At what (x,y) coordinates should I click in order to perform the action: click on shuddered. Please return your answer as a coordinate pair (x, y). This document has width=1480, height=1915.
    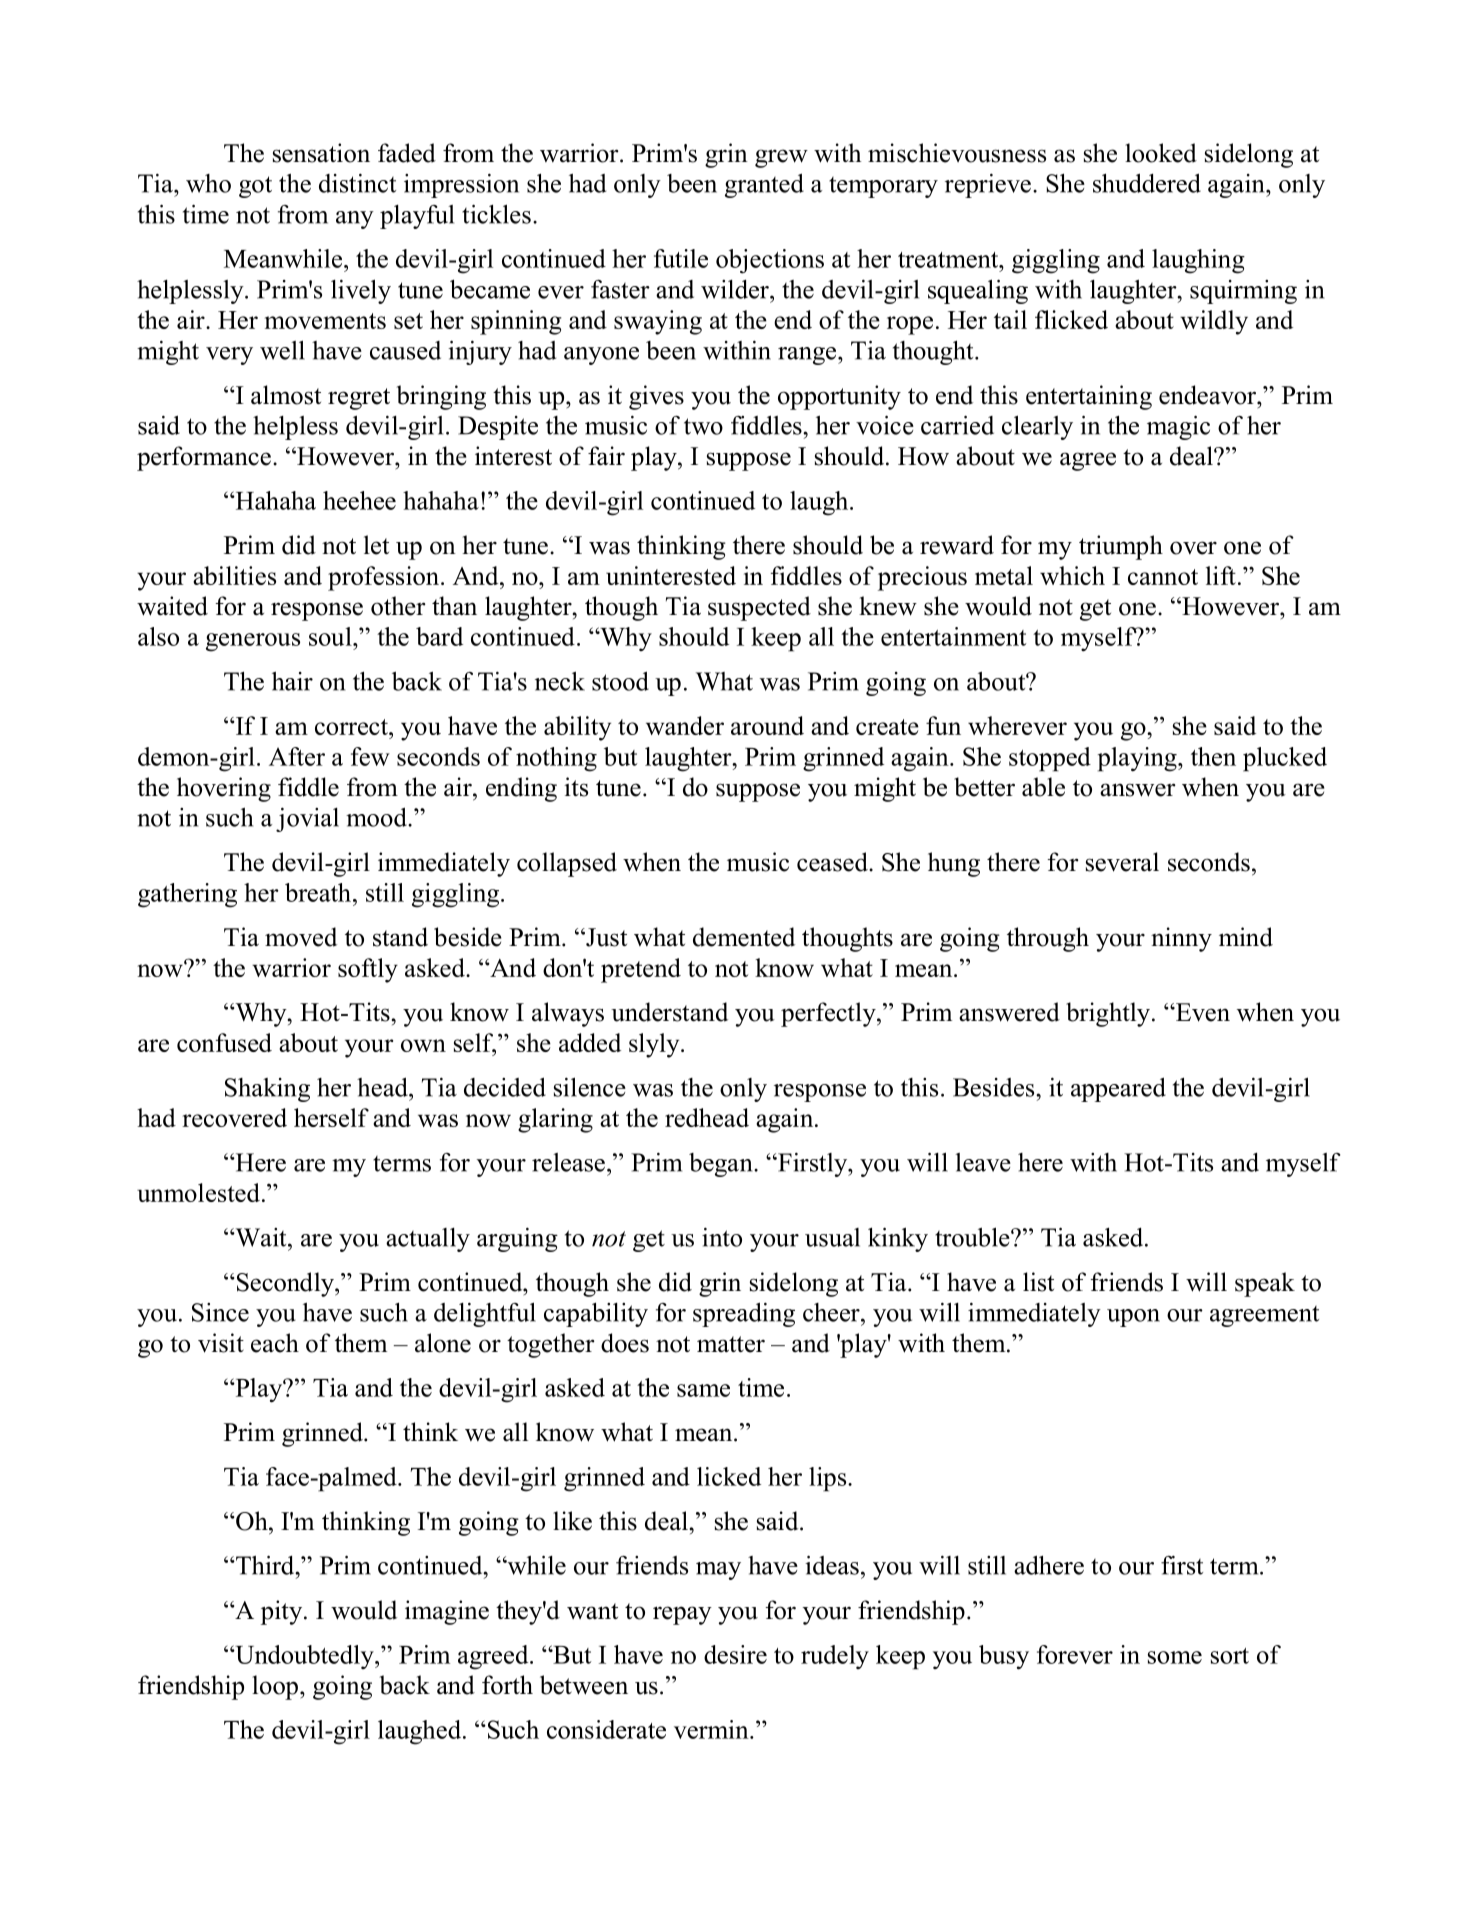
    Looking at the image, I should click on (1147, 183).
